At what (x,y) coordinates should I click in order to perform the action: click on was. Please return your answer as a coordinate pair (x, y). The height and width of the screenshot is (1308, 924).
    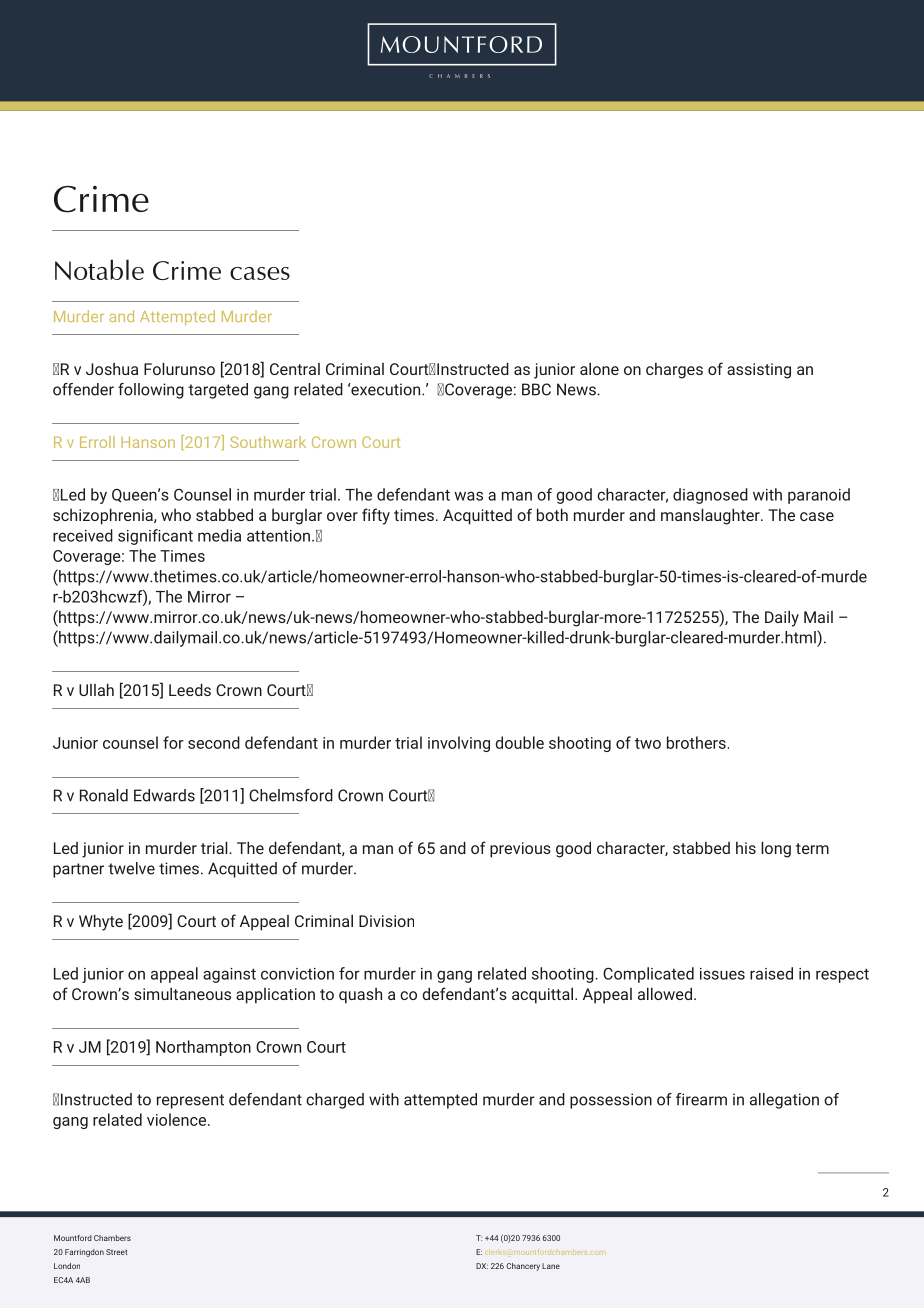
    Looking at the image, I should click on (468, 496).
